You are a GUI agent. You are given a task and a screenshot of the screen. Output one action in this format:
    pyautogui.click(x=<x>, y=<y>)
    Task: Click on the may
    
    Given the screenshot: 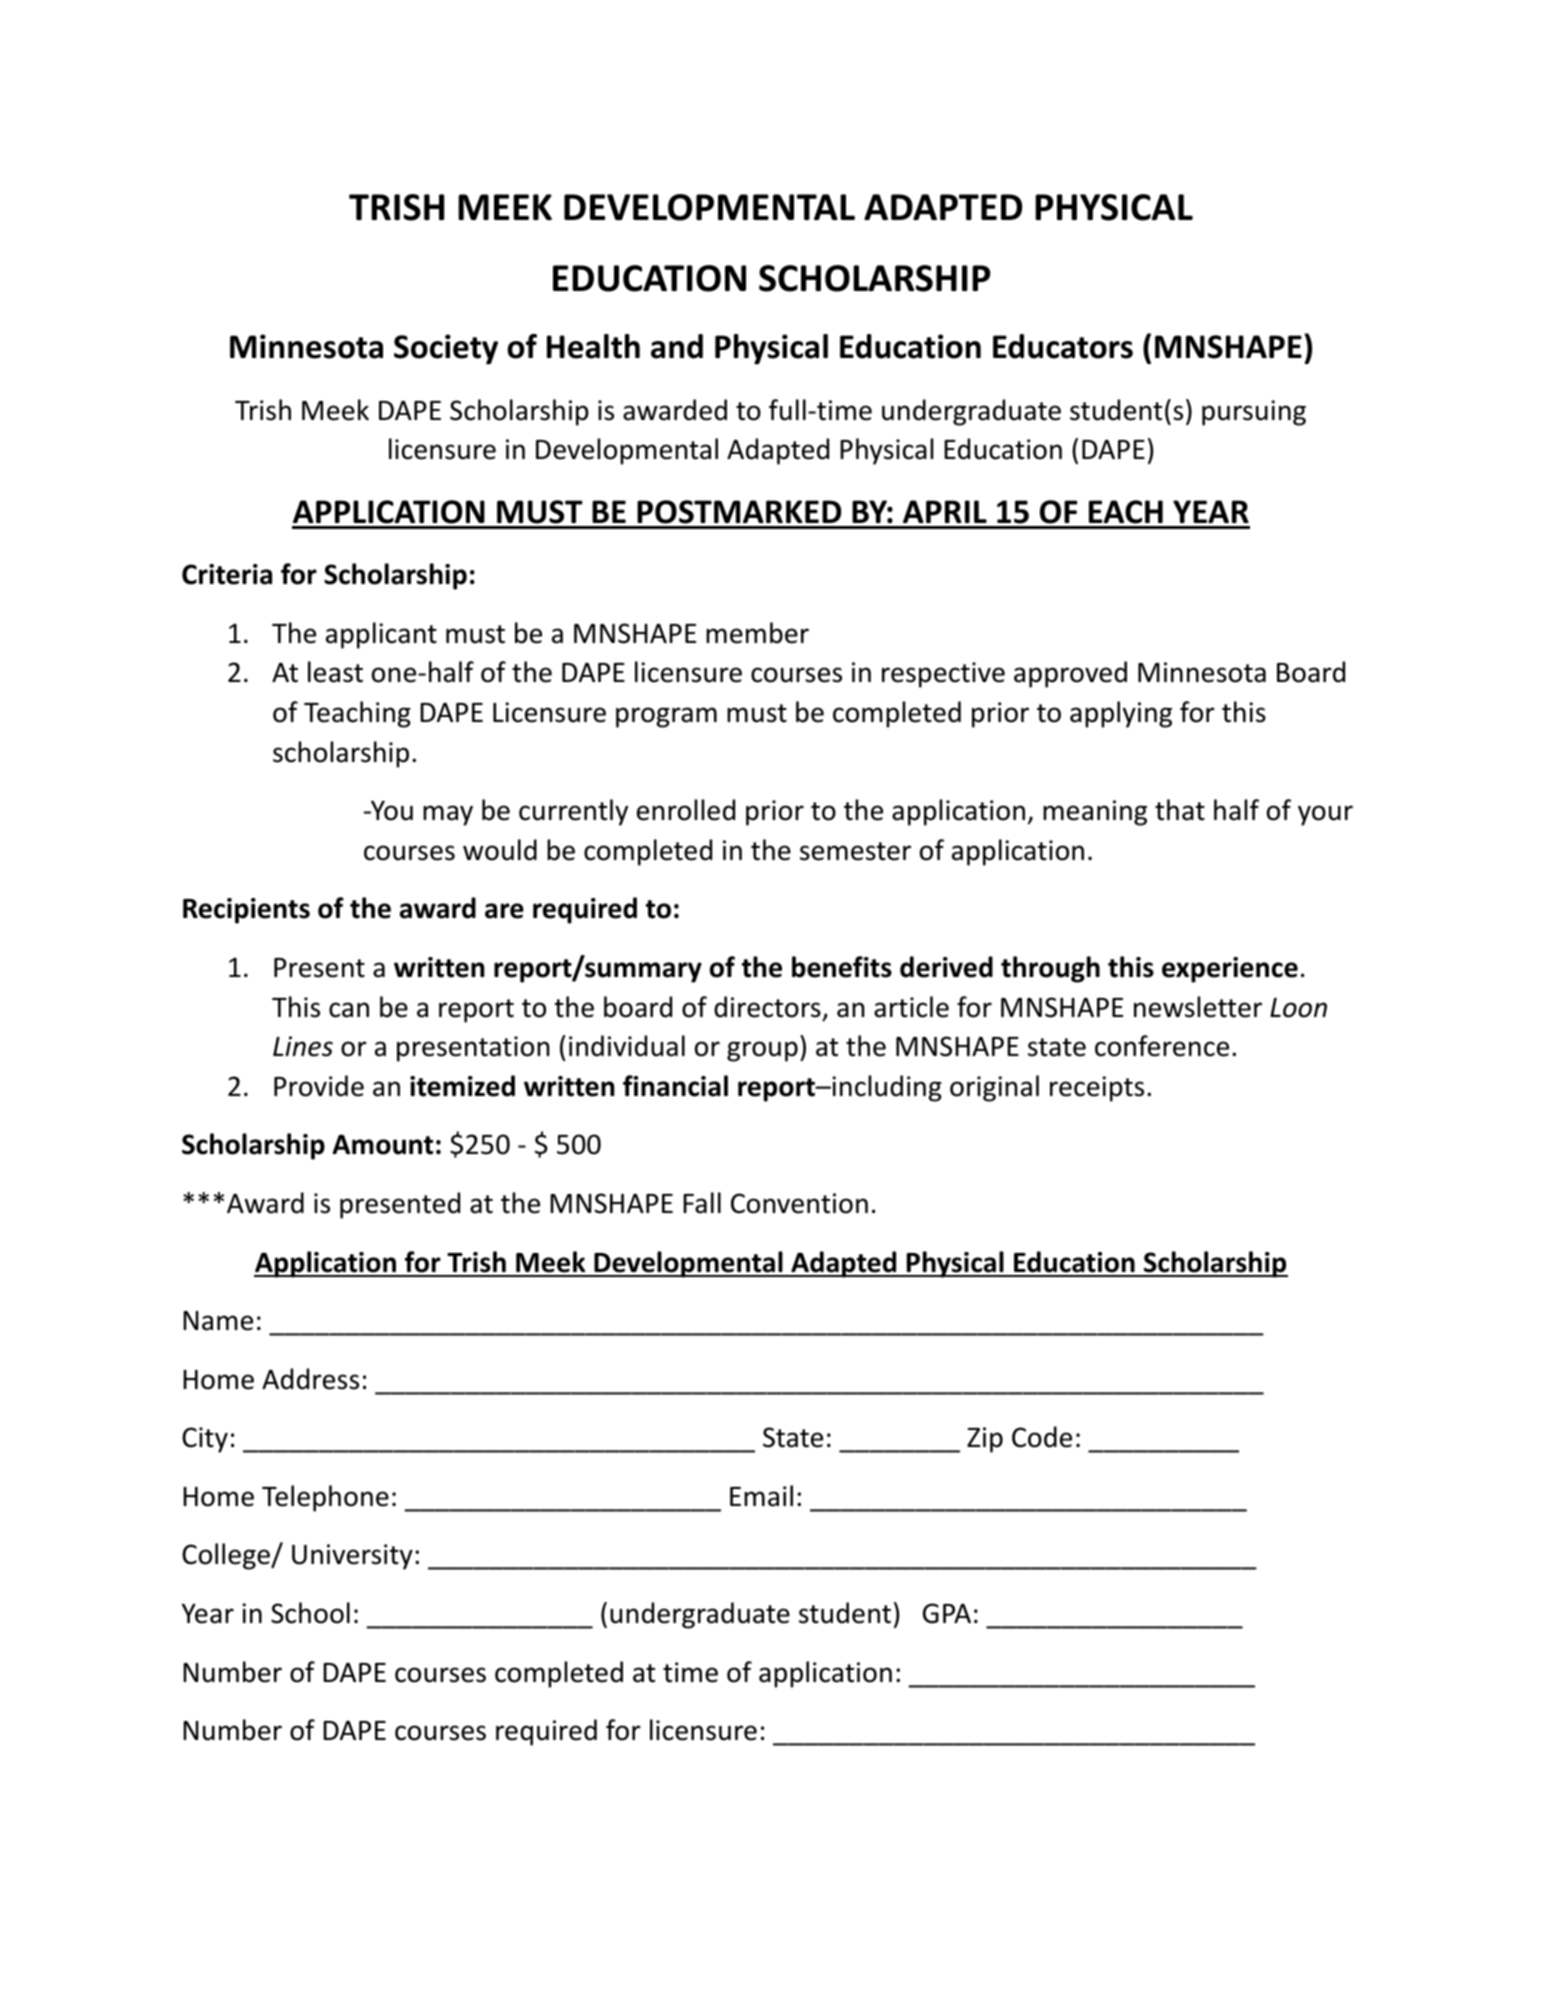 What is the action you would take?
    pyautogui.click(x=448, y=815)
